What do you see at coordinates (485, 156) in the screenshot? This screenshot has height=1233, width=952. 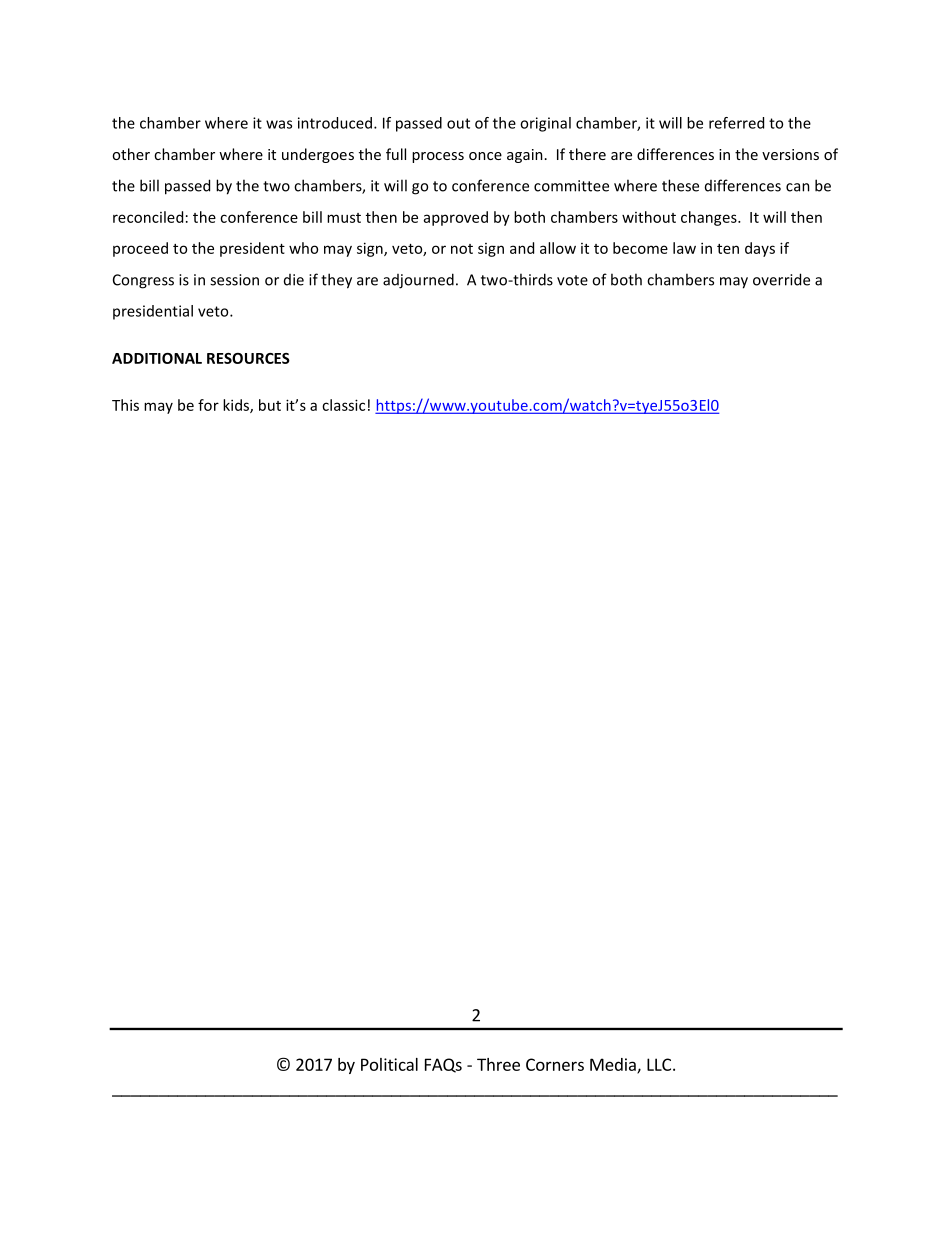 I see `once` at bounding box center [485, 156].
